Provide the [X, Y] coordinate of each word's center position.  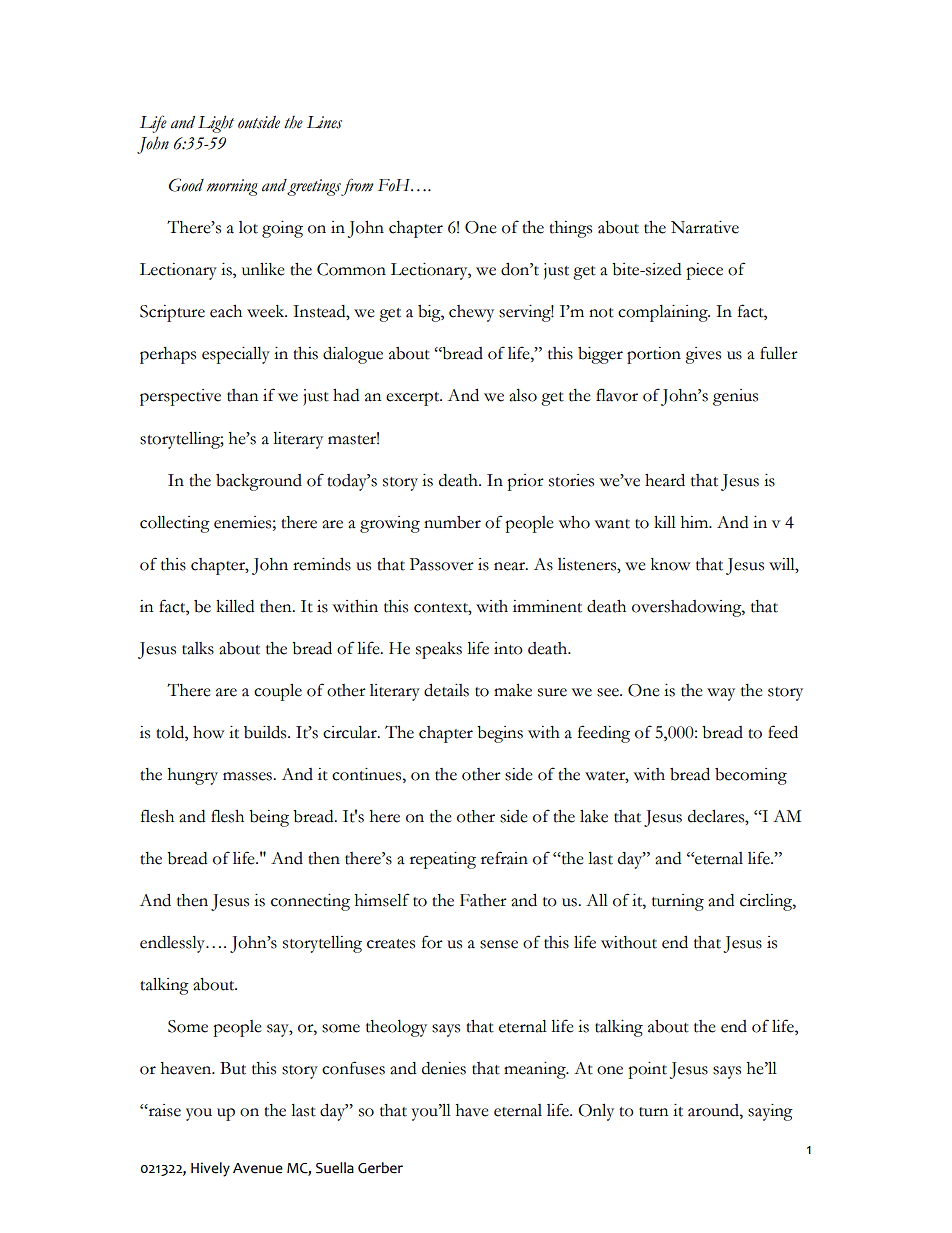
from [357, 187]
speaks [439, 650]
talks [198, 648]
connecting [310, 902]
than [242, 395]
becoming [751, 776]
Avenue [258, 1168]
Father [483, 900]
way [721, 694]
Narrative [705, 227]
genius [735, 397]
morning [232, 187]
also [523, 395]
